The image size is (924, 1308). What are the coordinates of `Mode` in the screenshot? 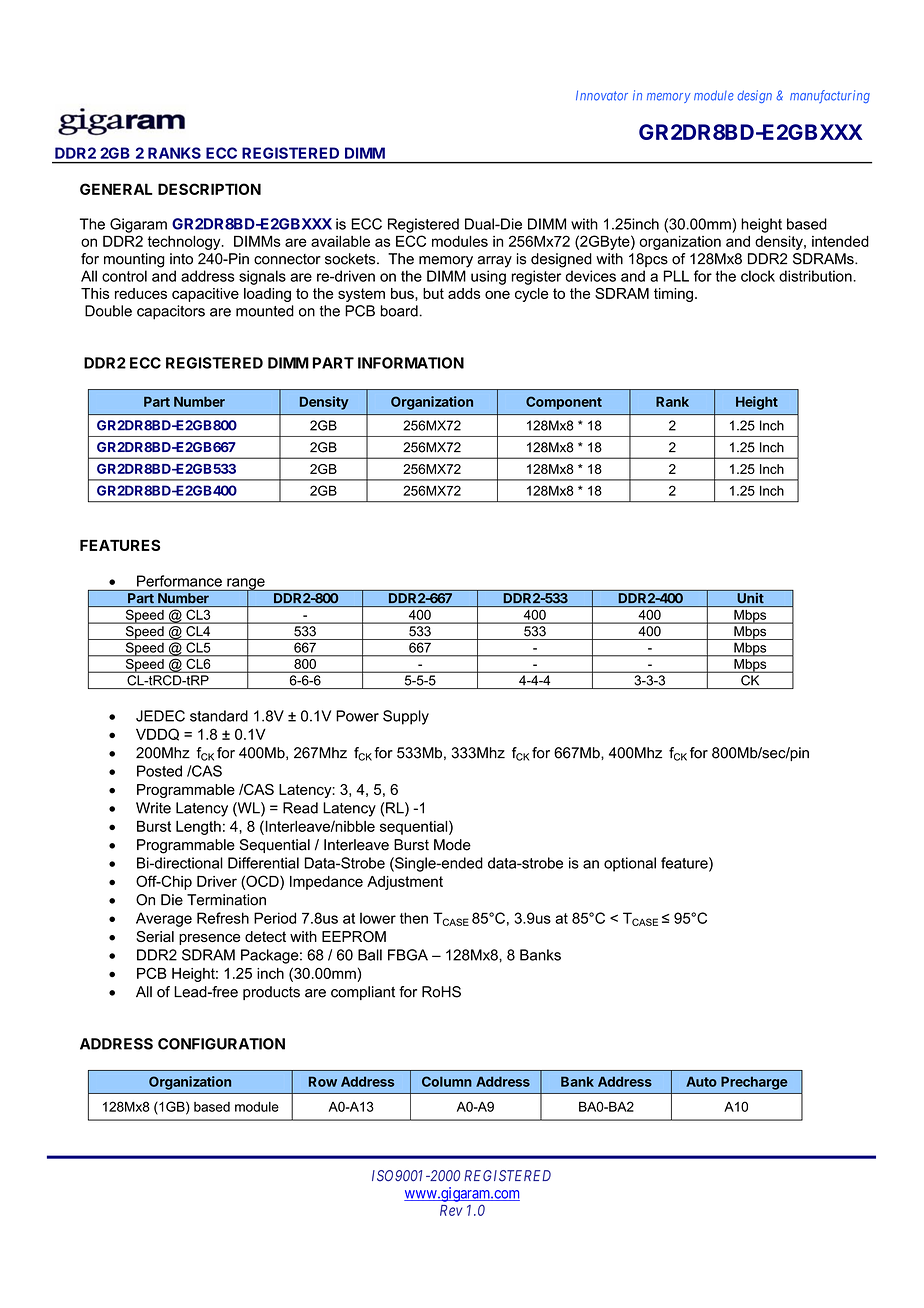 It's located at (452, 845).
